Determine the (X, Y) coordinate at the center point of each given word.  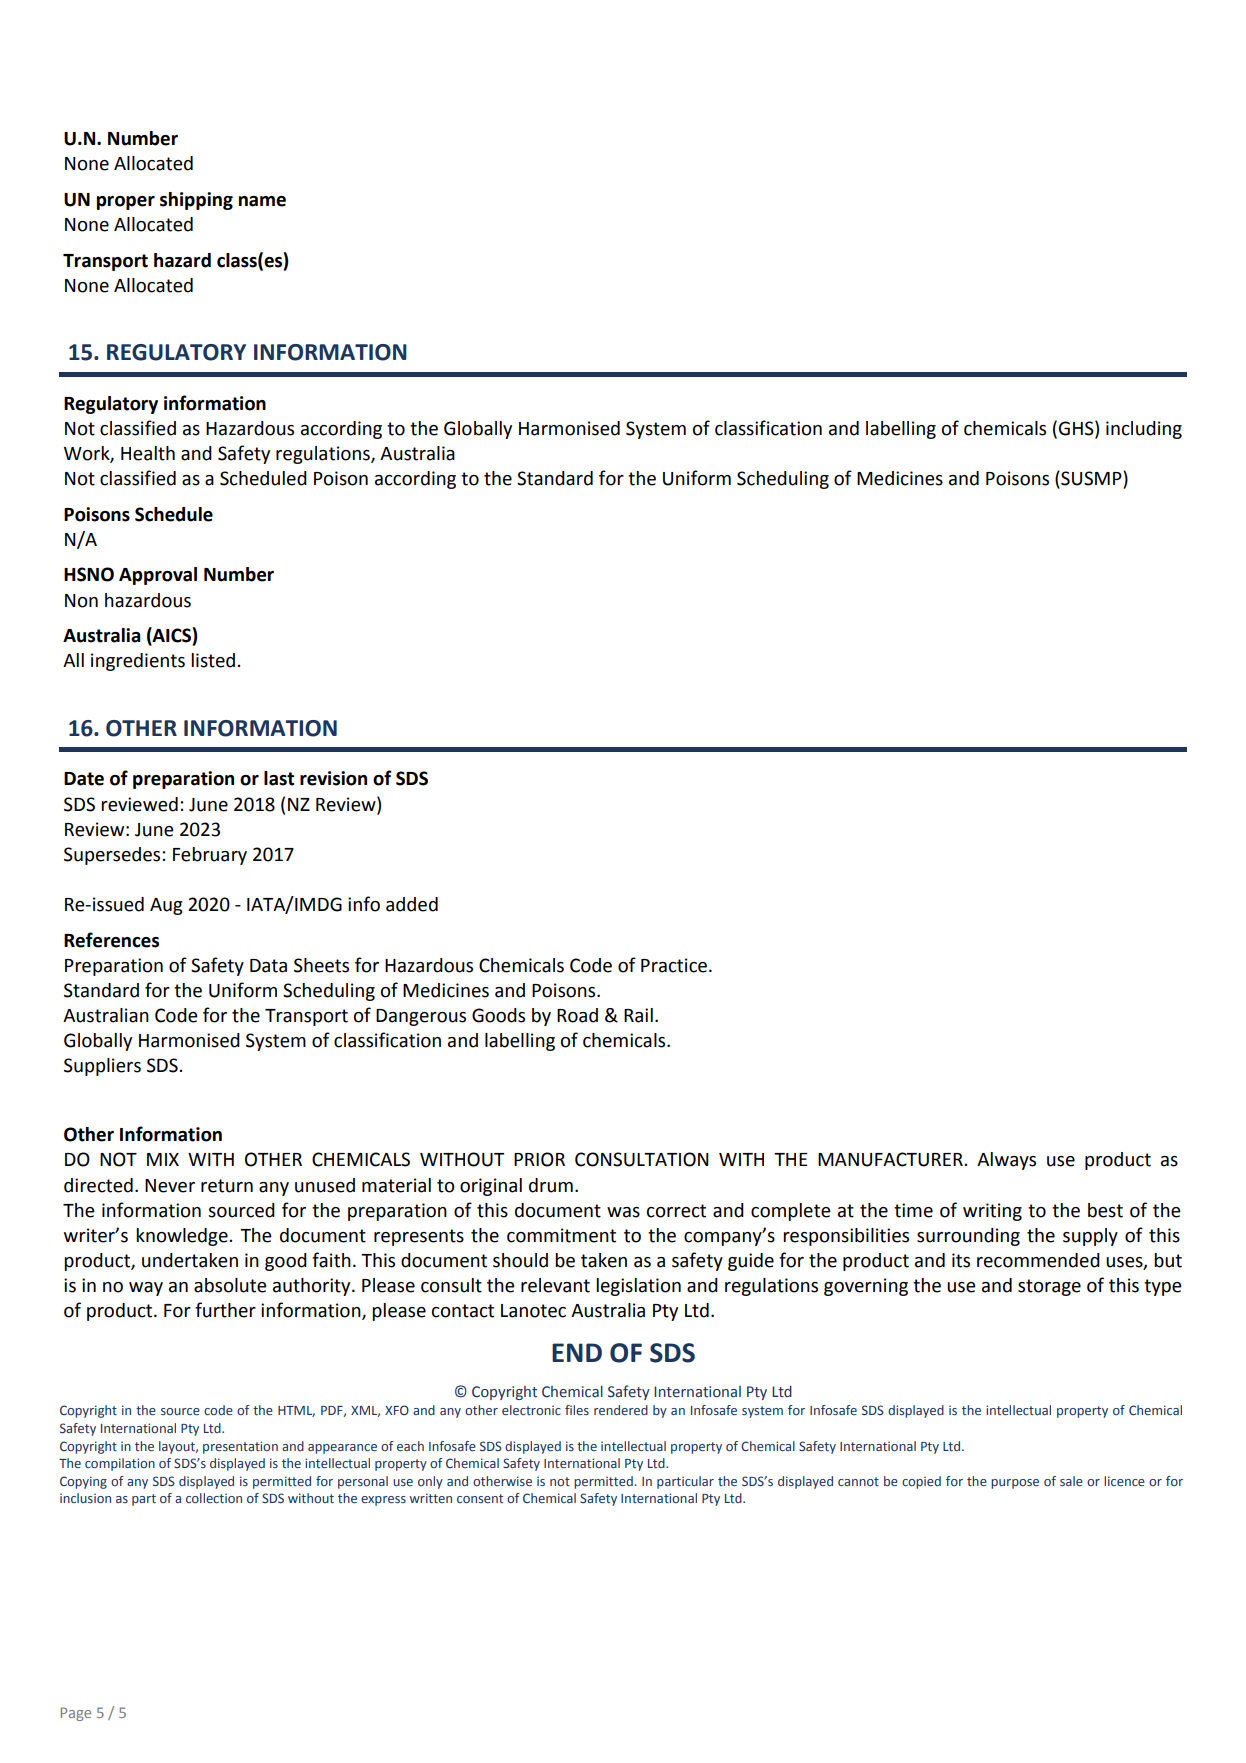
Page (76, 1714)
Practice (674, 965)
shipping (196, 201)
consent (480, 1498)
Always (1006, 1161)
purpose (1015, 1484)
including (1144, 430)
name (262, 201)
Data (268, 966)
